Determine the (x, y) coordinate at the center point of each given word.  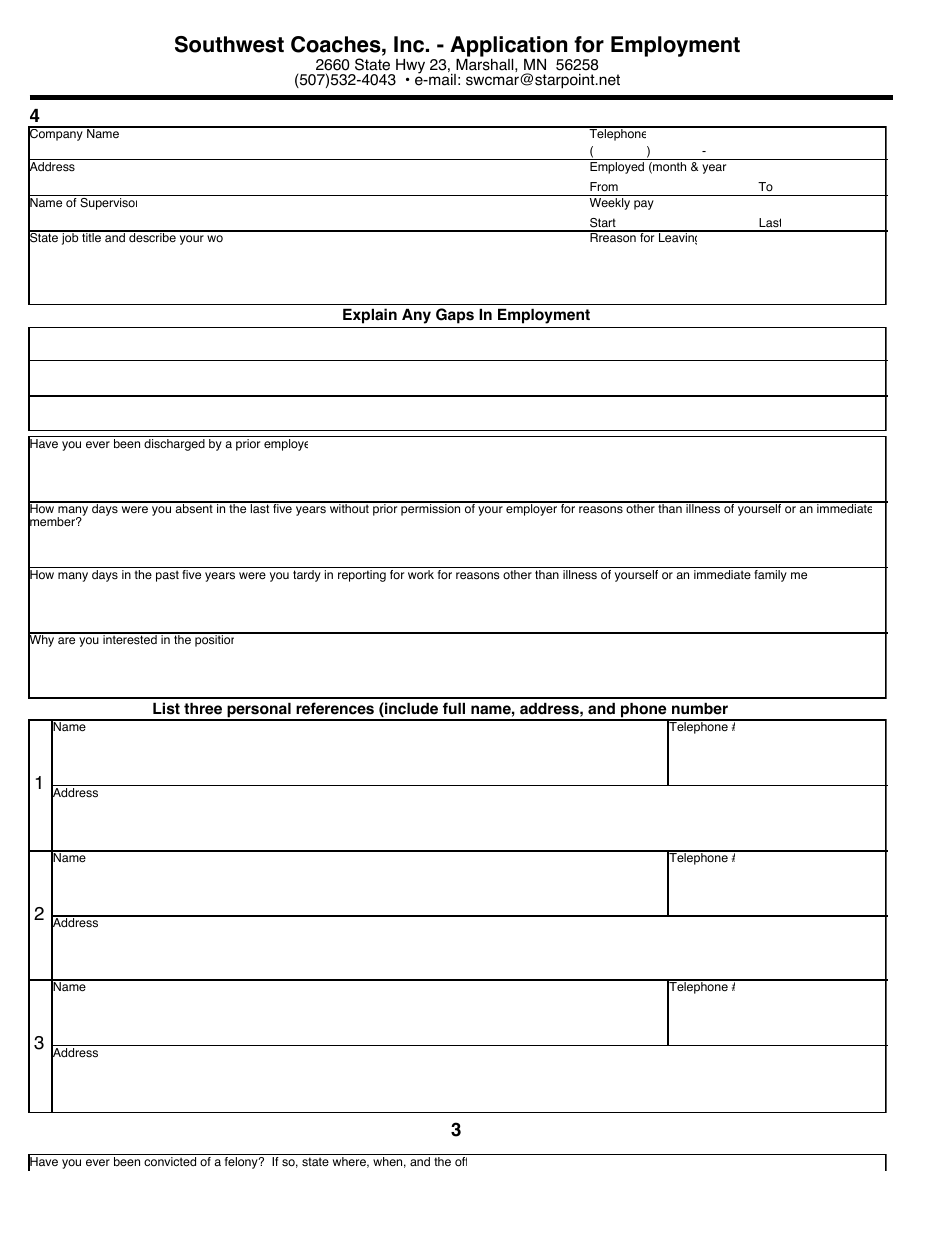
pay (644, 205)
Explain (370, 316)
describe (152, 237)
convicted (170, 1162)
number (700, 709)
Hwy (409, 67)
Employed (617, 168)
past (167, 576)
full (454, 708)
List (166, 708)
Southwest (229, 44)
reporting (362, 576)
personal (259, 711)
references (335, 708)
